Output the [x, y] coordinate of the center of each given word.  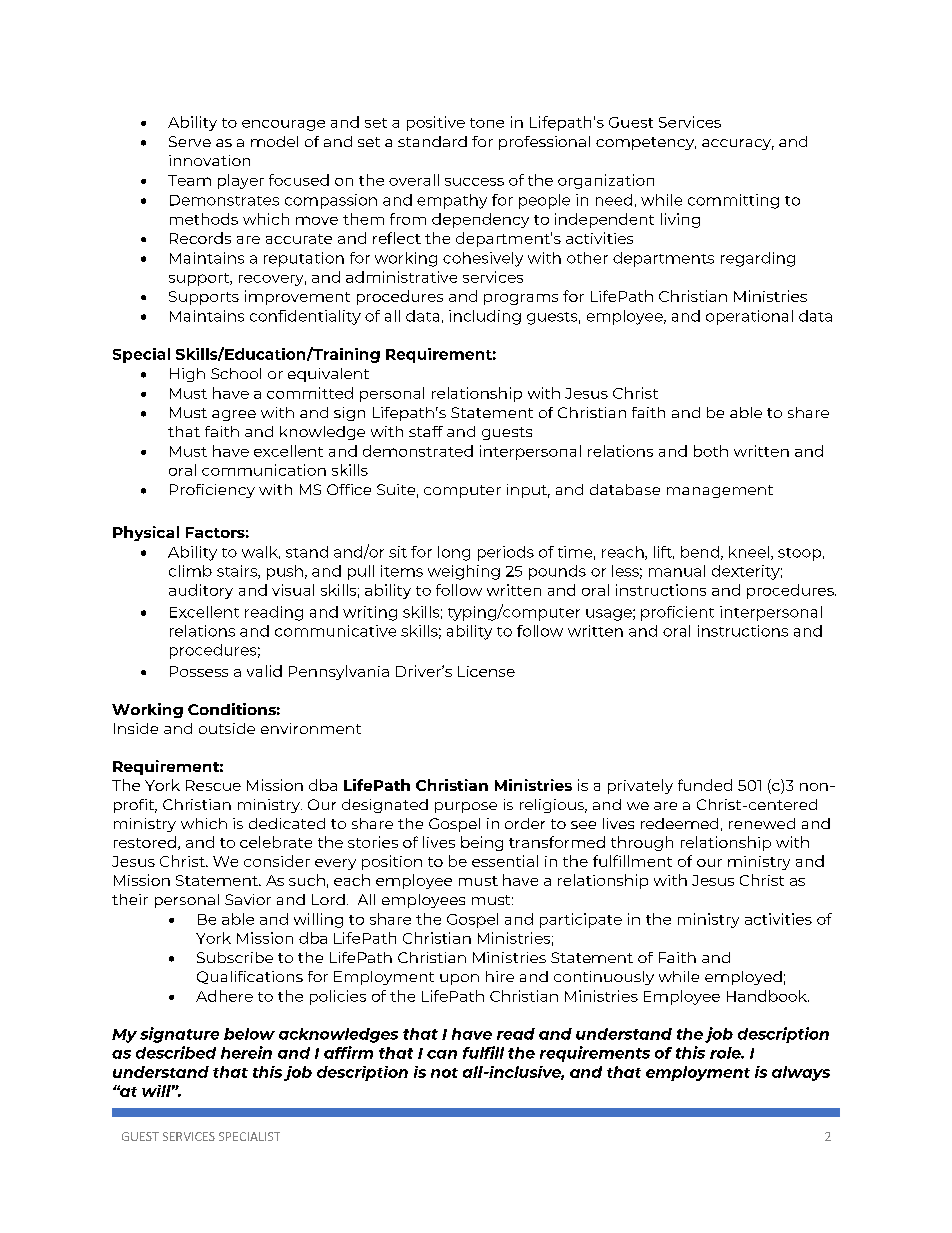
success [474, 182]
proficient [677, 613]
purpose [466, 807]
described [176, 1052]
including [485, 317]
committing [733, 201]
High [187, 375]
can [442, 1054]
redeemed [679, 823]
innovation [209, 160]
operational [749, 317]
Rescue [213, 785]
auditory [201, 591]
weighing [464, 572]
